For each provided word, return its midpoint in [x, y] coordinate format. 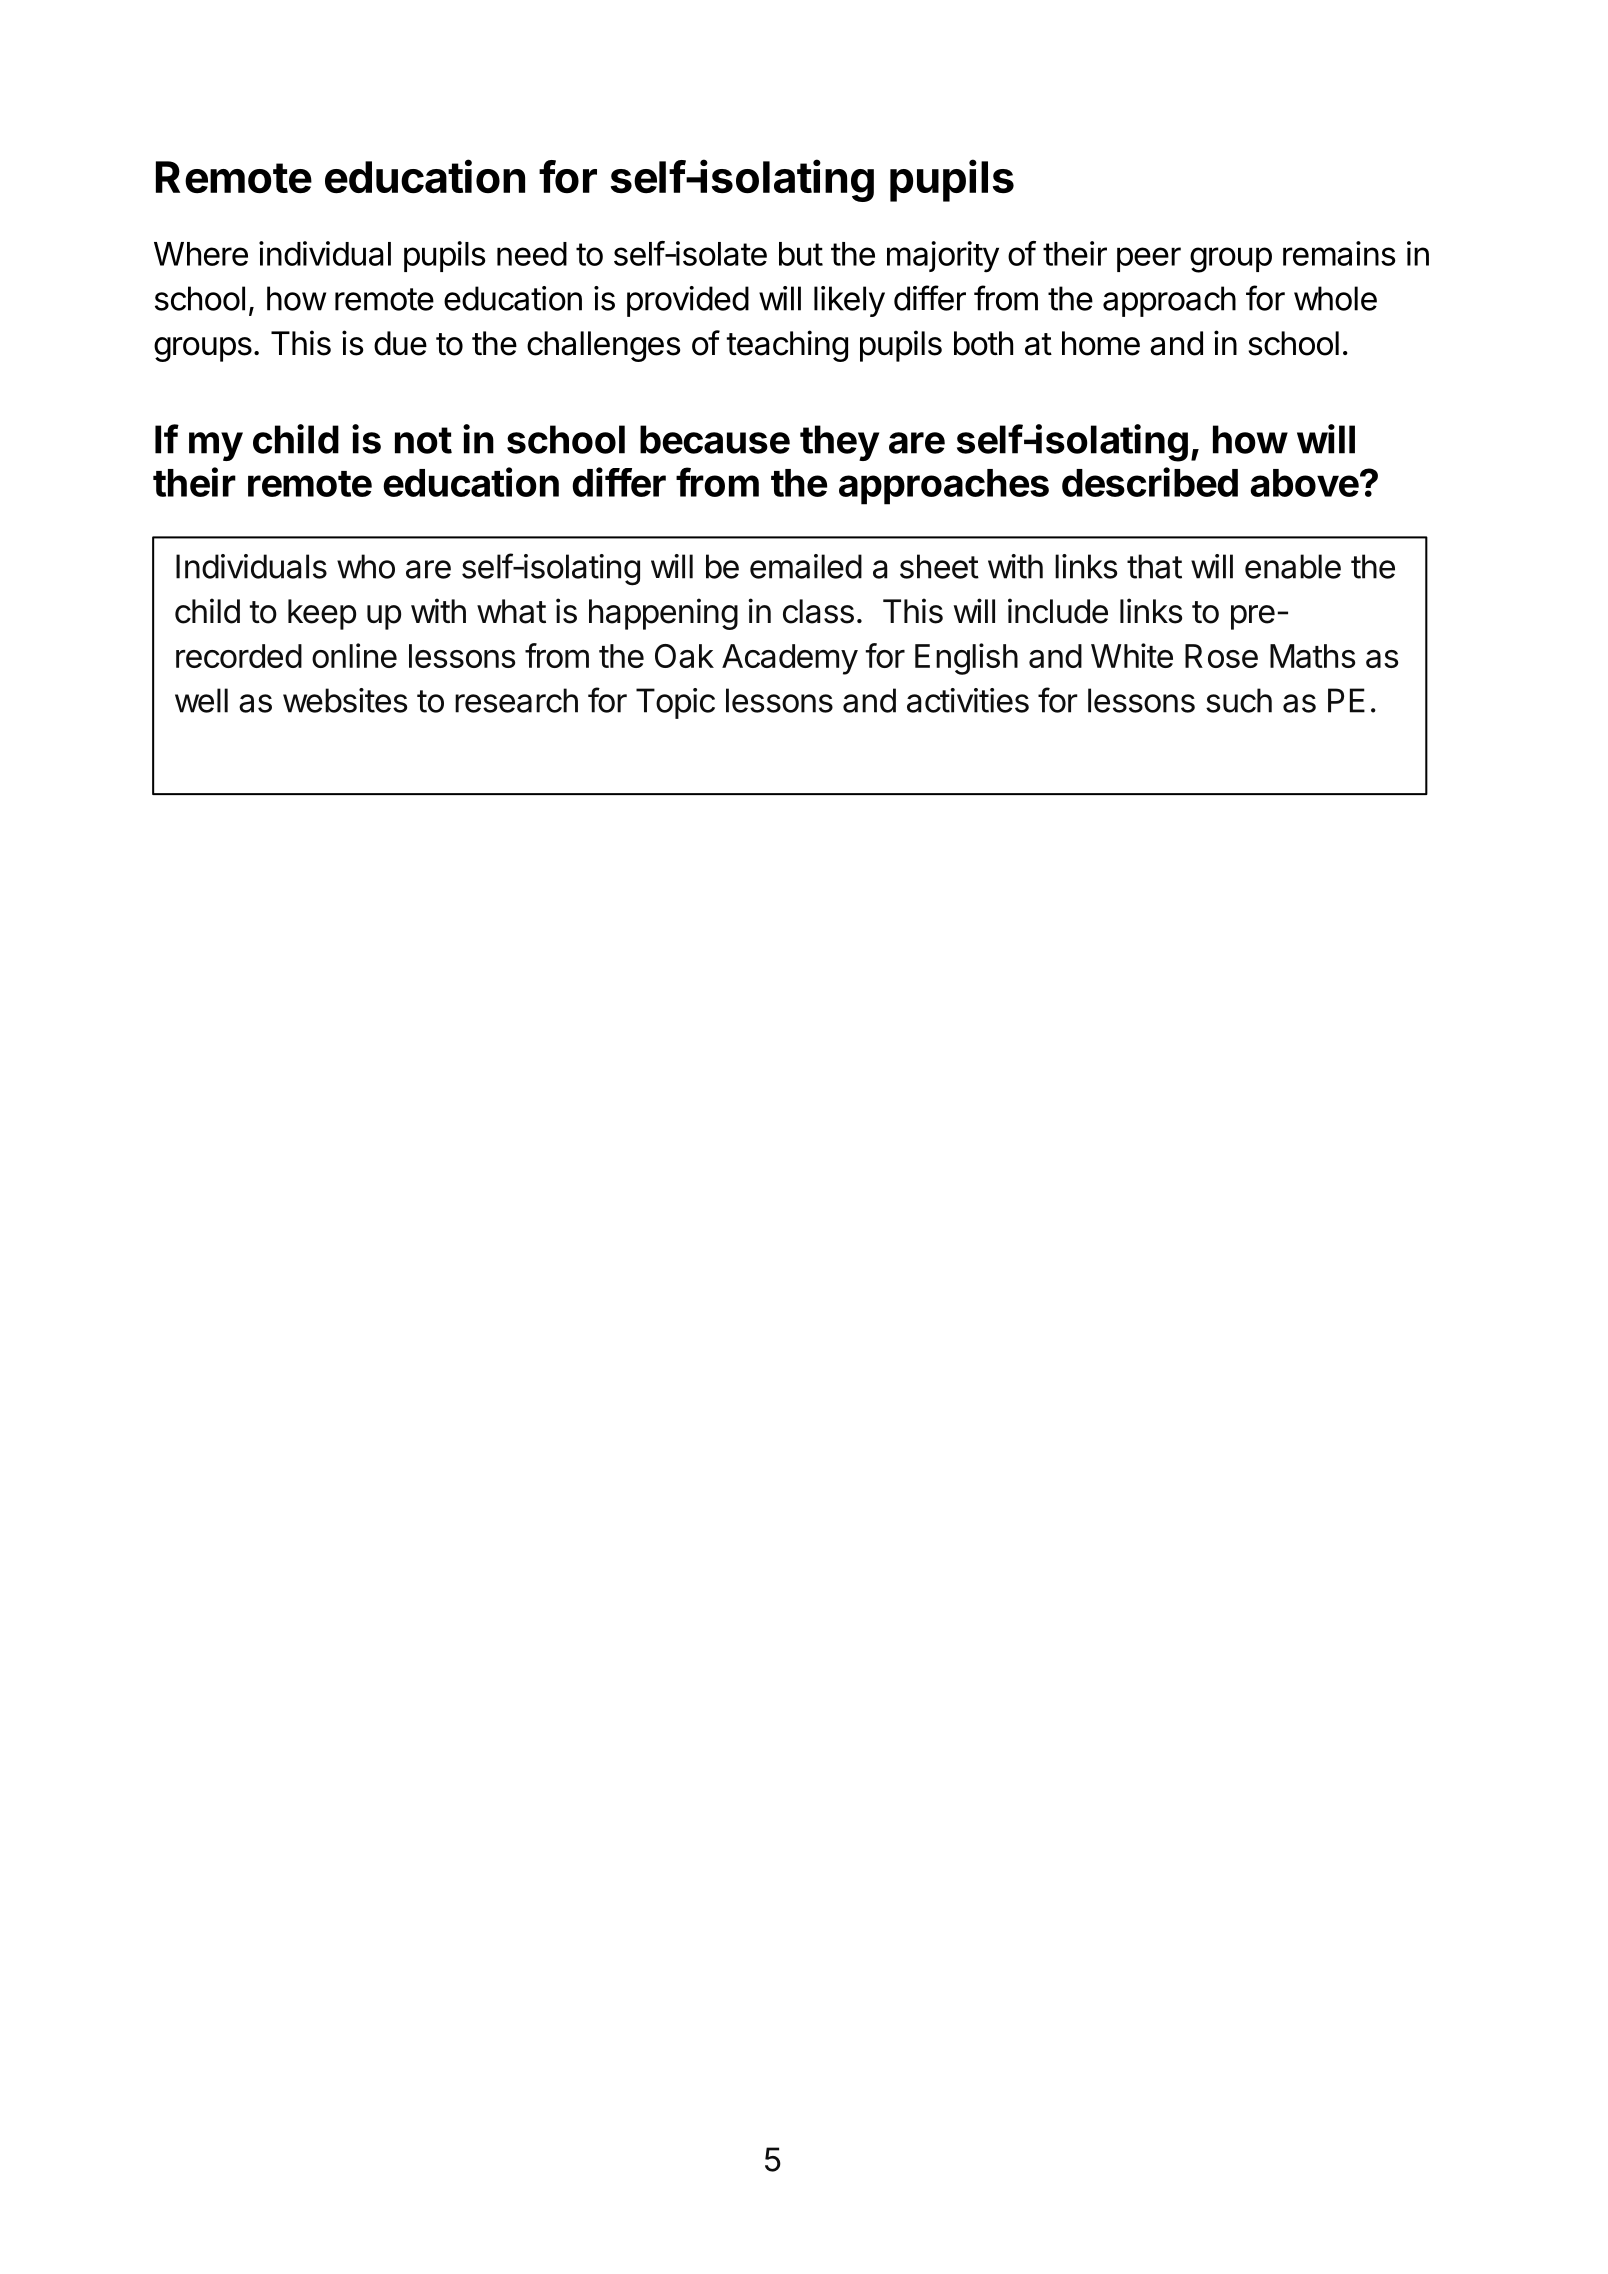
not [423, 440]
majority [943, 257]
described [1150, 482]
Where [201, 254]
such [1239, 700]
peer [1149, 259]
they [839, 443]
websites [345, 700]
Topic [675, 703]
